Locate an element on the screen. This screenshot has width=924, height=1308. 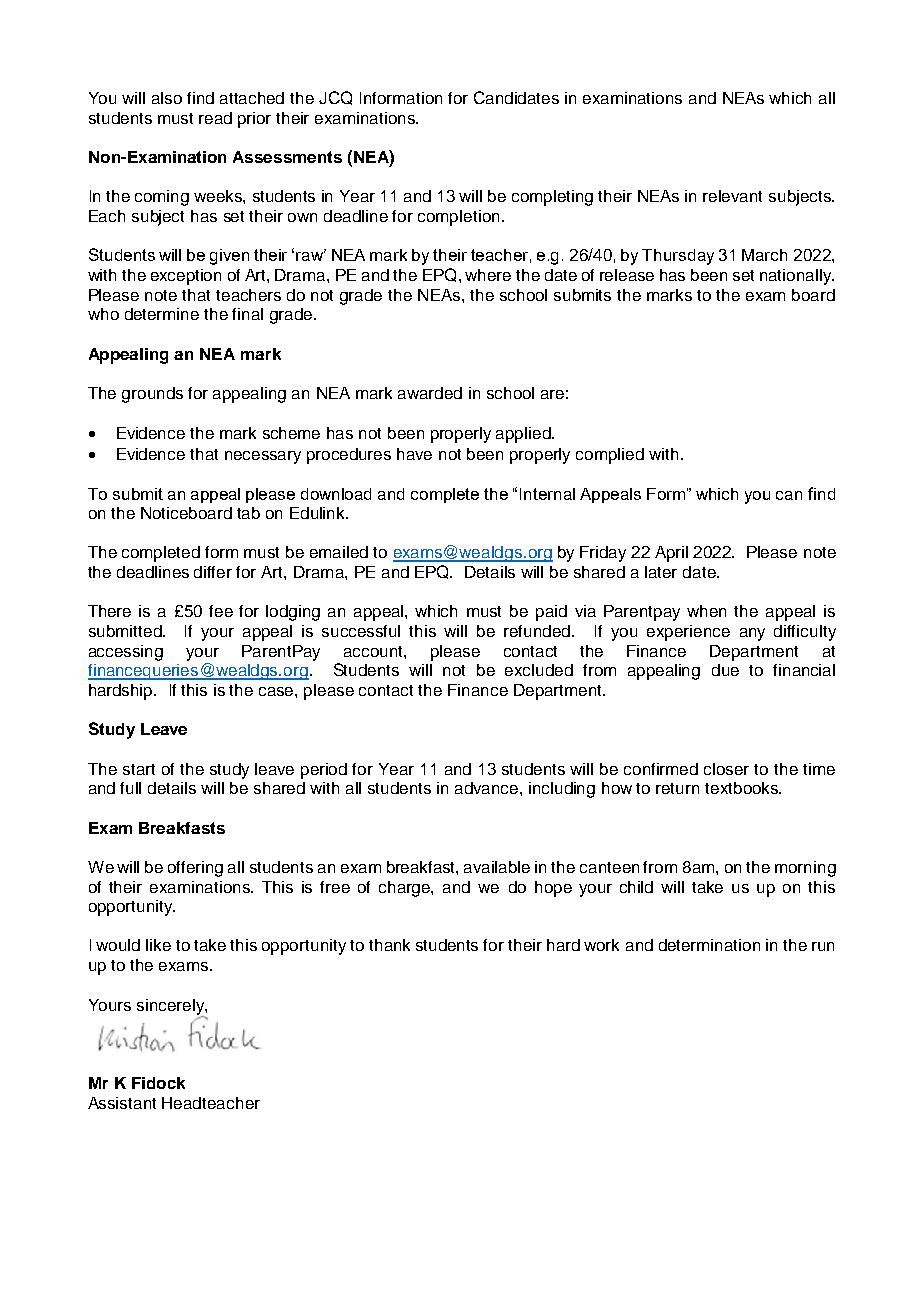
morning is located at coordinates (805, 869).
